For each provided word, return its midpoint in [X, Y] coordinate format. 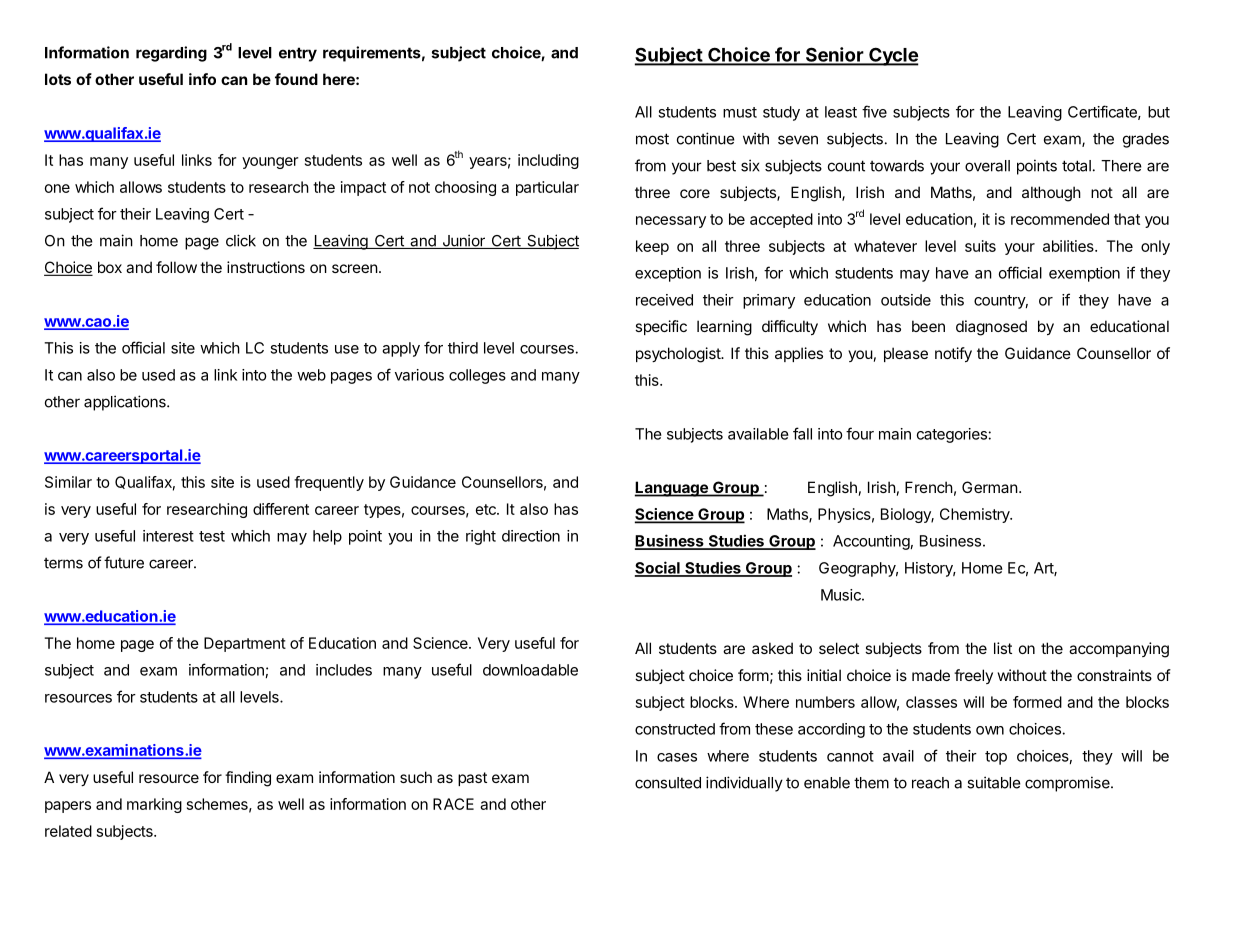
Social [658, 568]
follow [176, 267]
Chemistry [976, 515]
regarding [171, 54]
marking [154, 805]
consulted [668, 783]
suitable [994, 782]
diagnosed [991, 328]
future [124, 562]
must [740, 112]
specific [661, 327]
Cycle [893, 56]
